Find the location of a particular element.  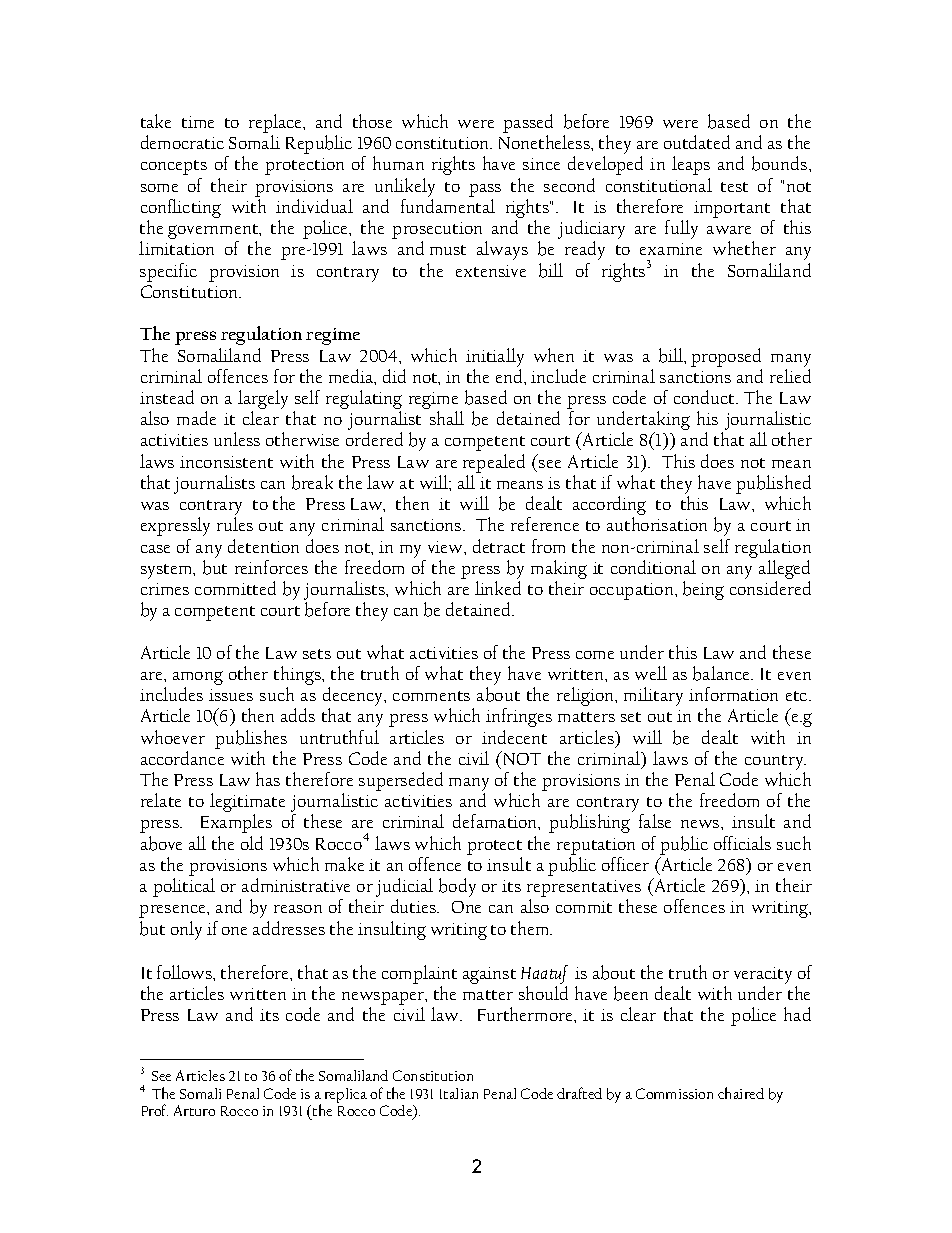

body is located at coordinates (457, 887).
